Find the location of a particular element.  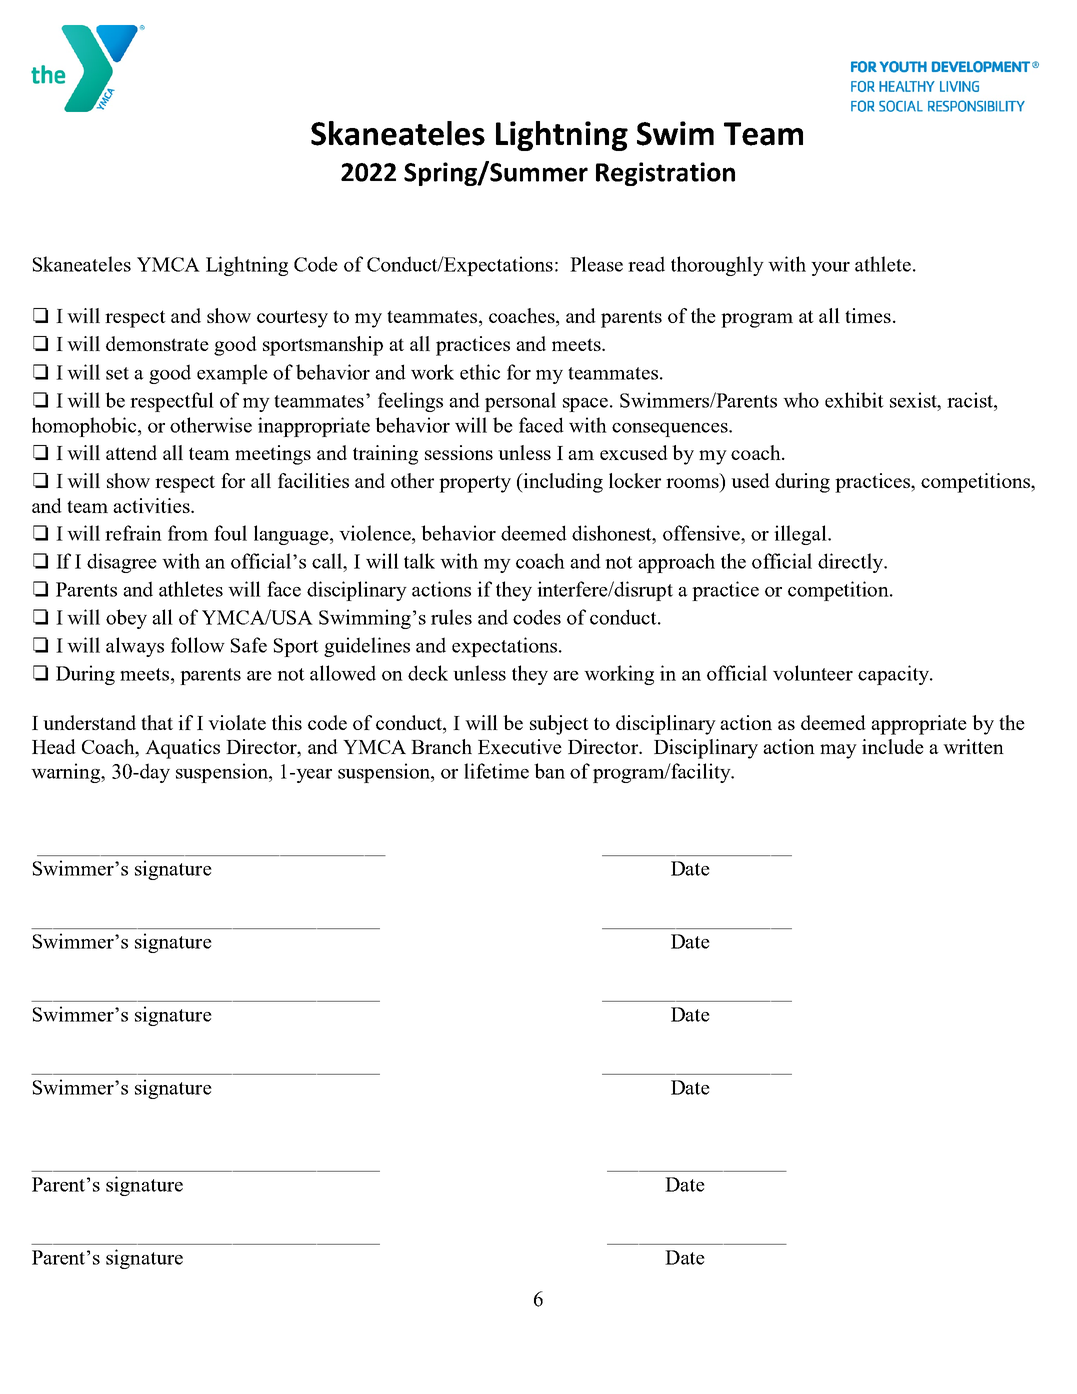

property is located at coordinates (475, 484).
